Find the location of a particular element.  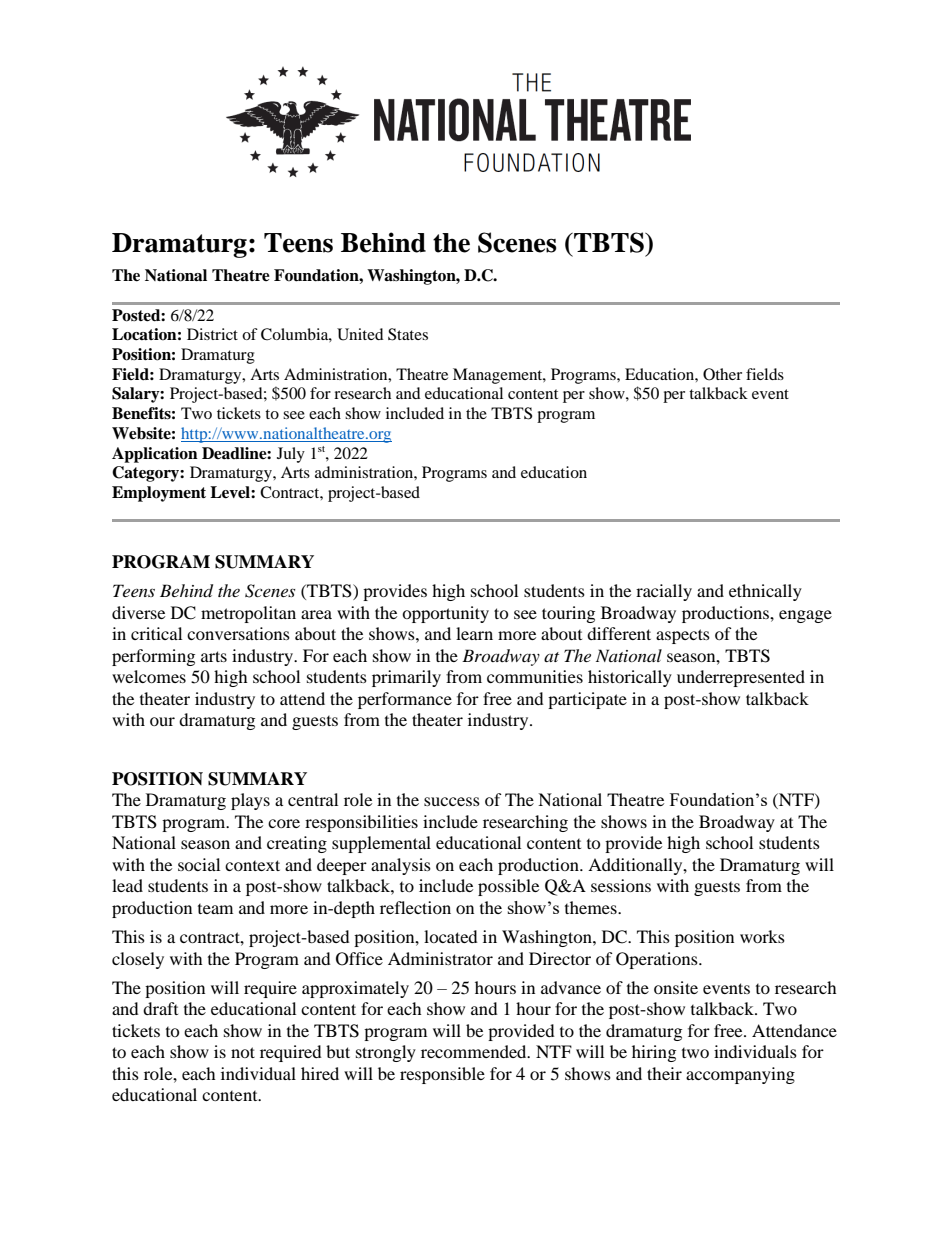

plays is located at coordinates (250, 801).
